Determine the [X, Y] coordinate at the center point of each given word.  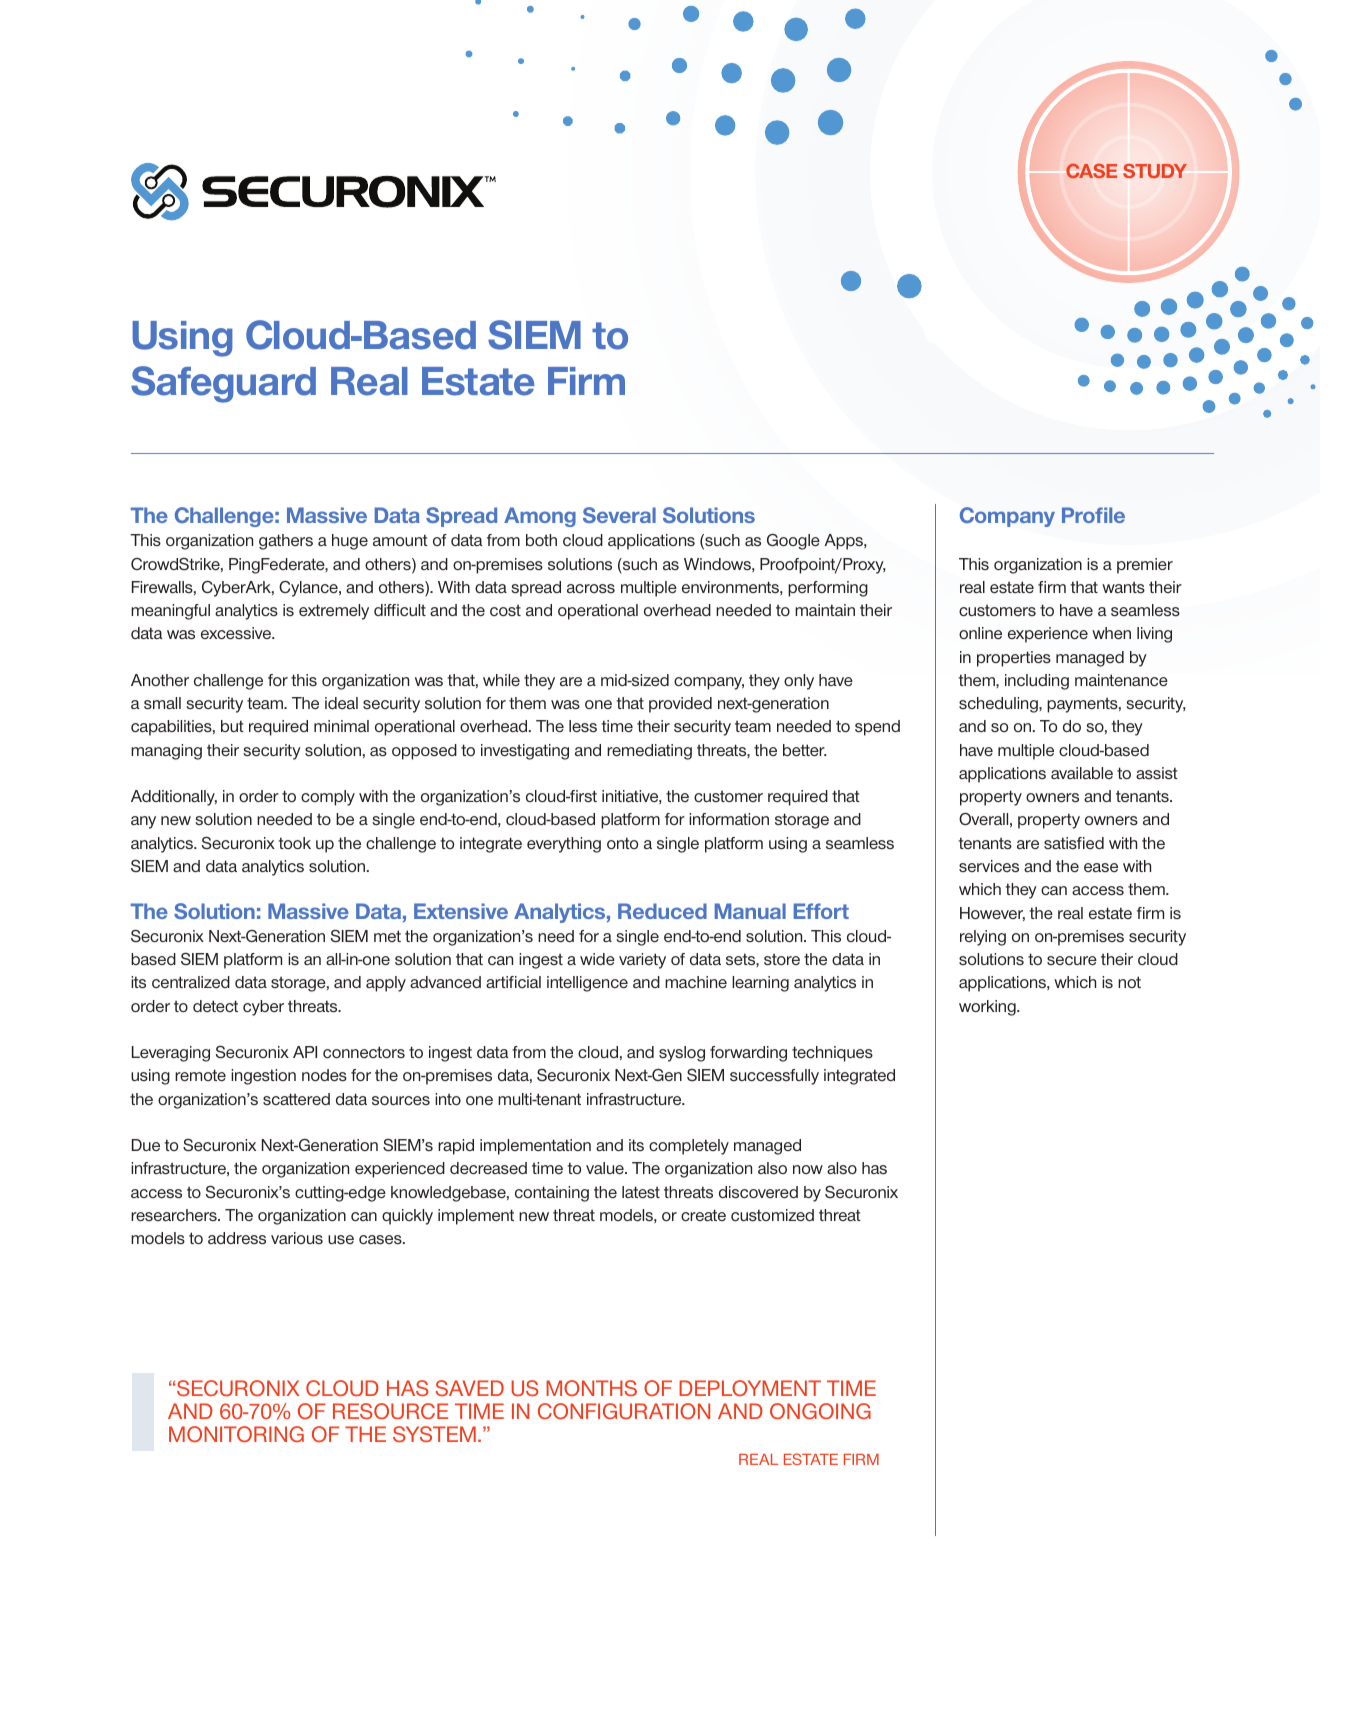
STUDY [1155, 171]
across [591, 588]
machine [696, 982]
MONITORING [236, 1434]
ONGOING [820, 1411]
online [980, 633]
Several [619, 515]
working [988, 1008]
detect [215, 1006]
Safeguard [223, 384]
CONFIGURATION [624, 1411]
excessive [237, 633]
